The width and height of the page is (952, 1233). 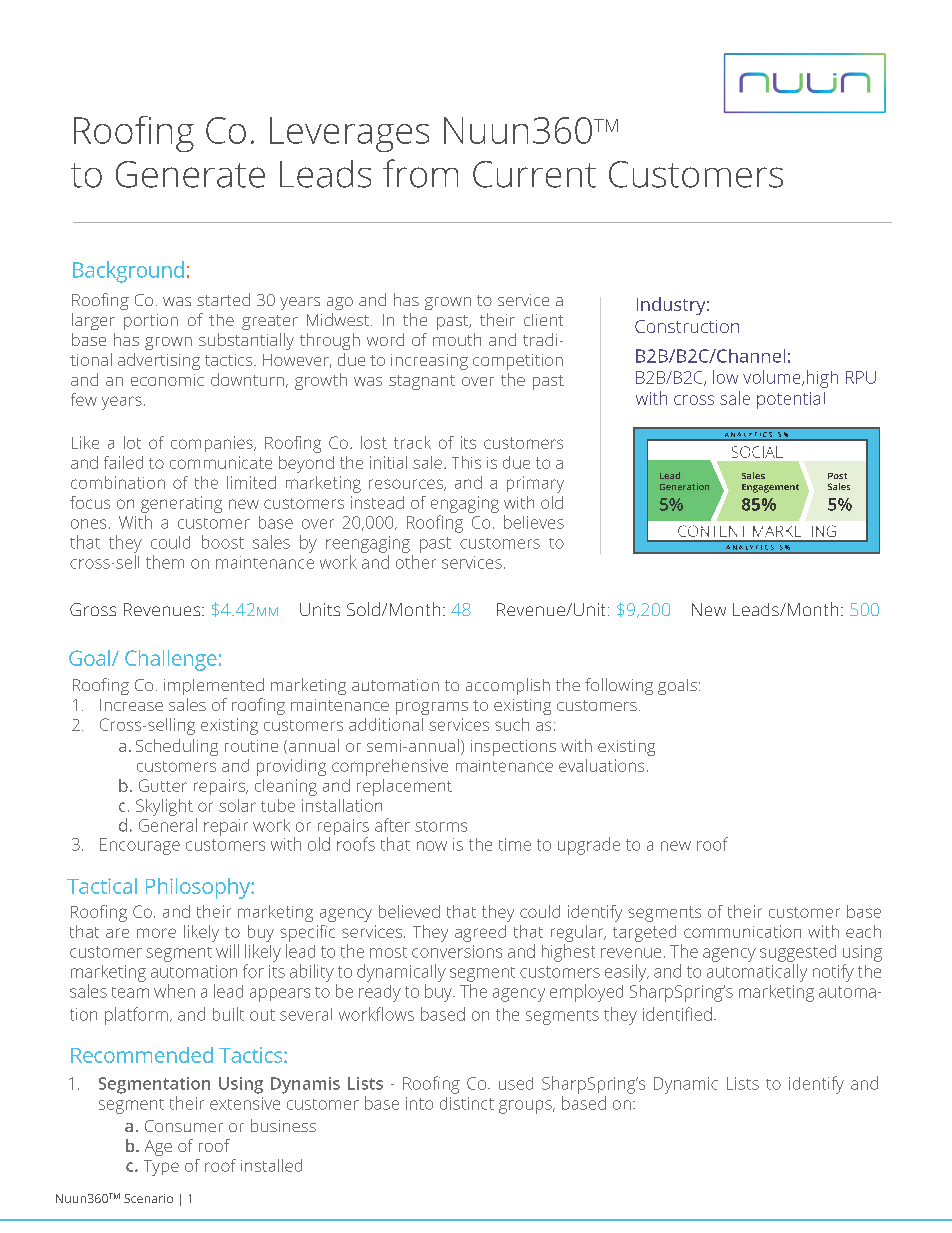 What do you see at coordinates (791, 400) in the page?
I see `potential` at bounding box center [791, 400].
